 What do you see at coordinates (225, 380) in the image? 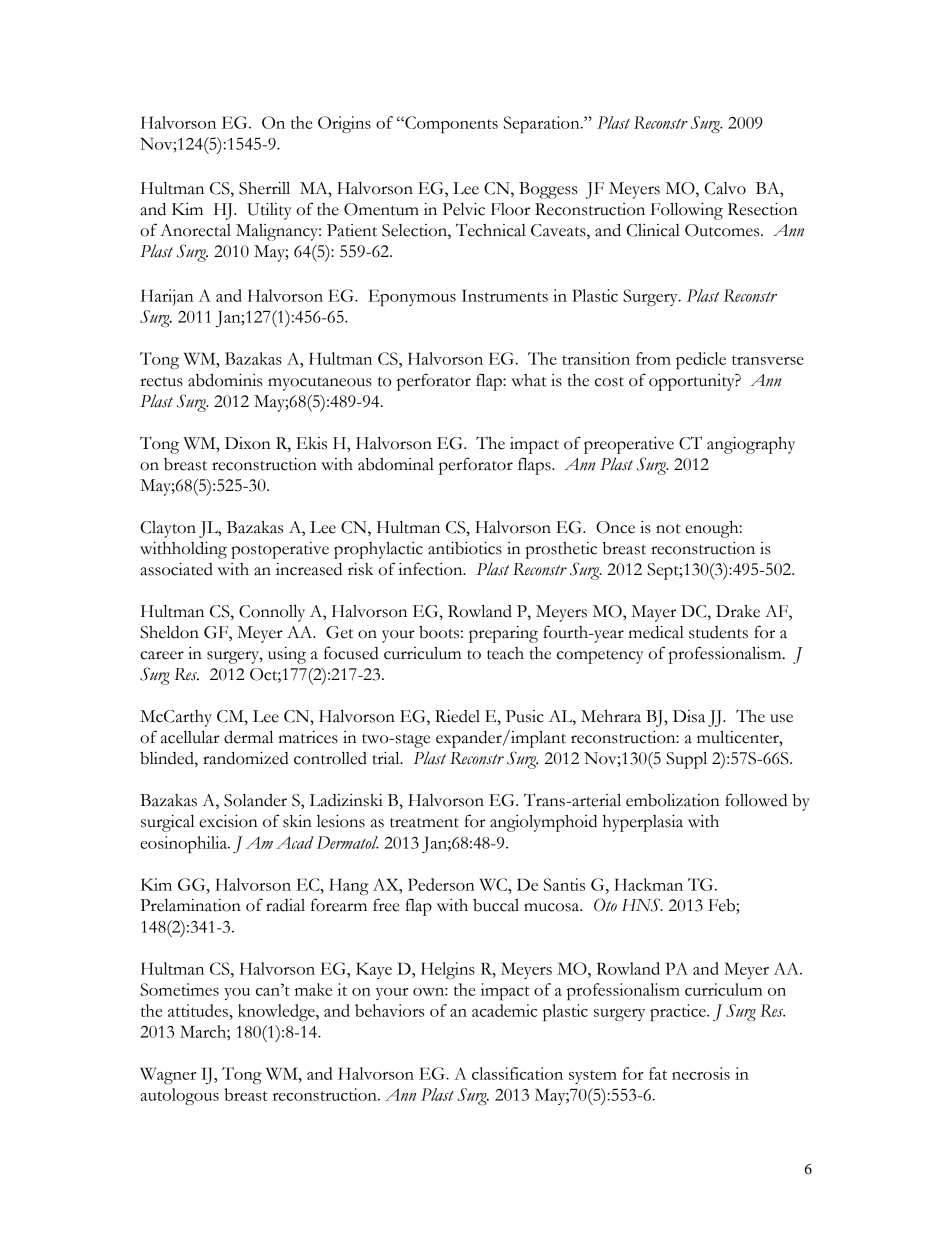
I see `abdominis` at bounding box center [225, 380].
